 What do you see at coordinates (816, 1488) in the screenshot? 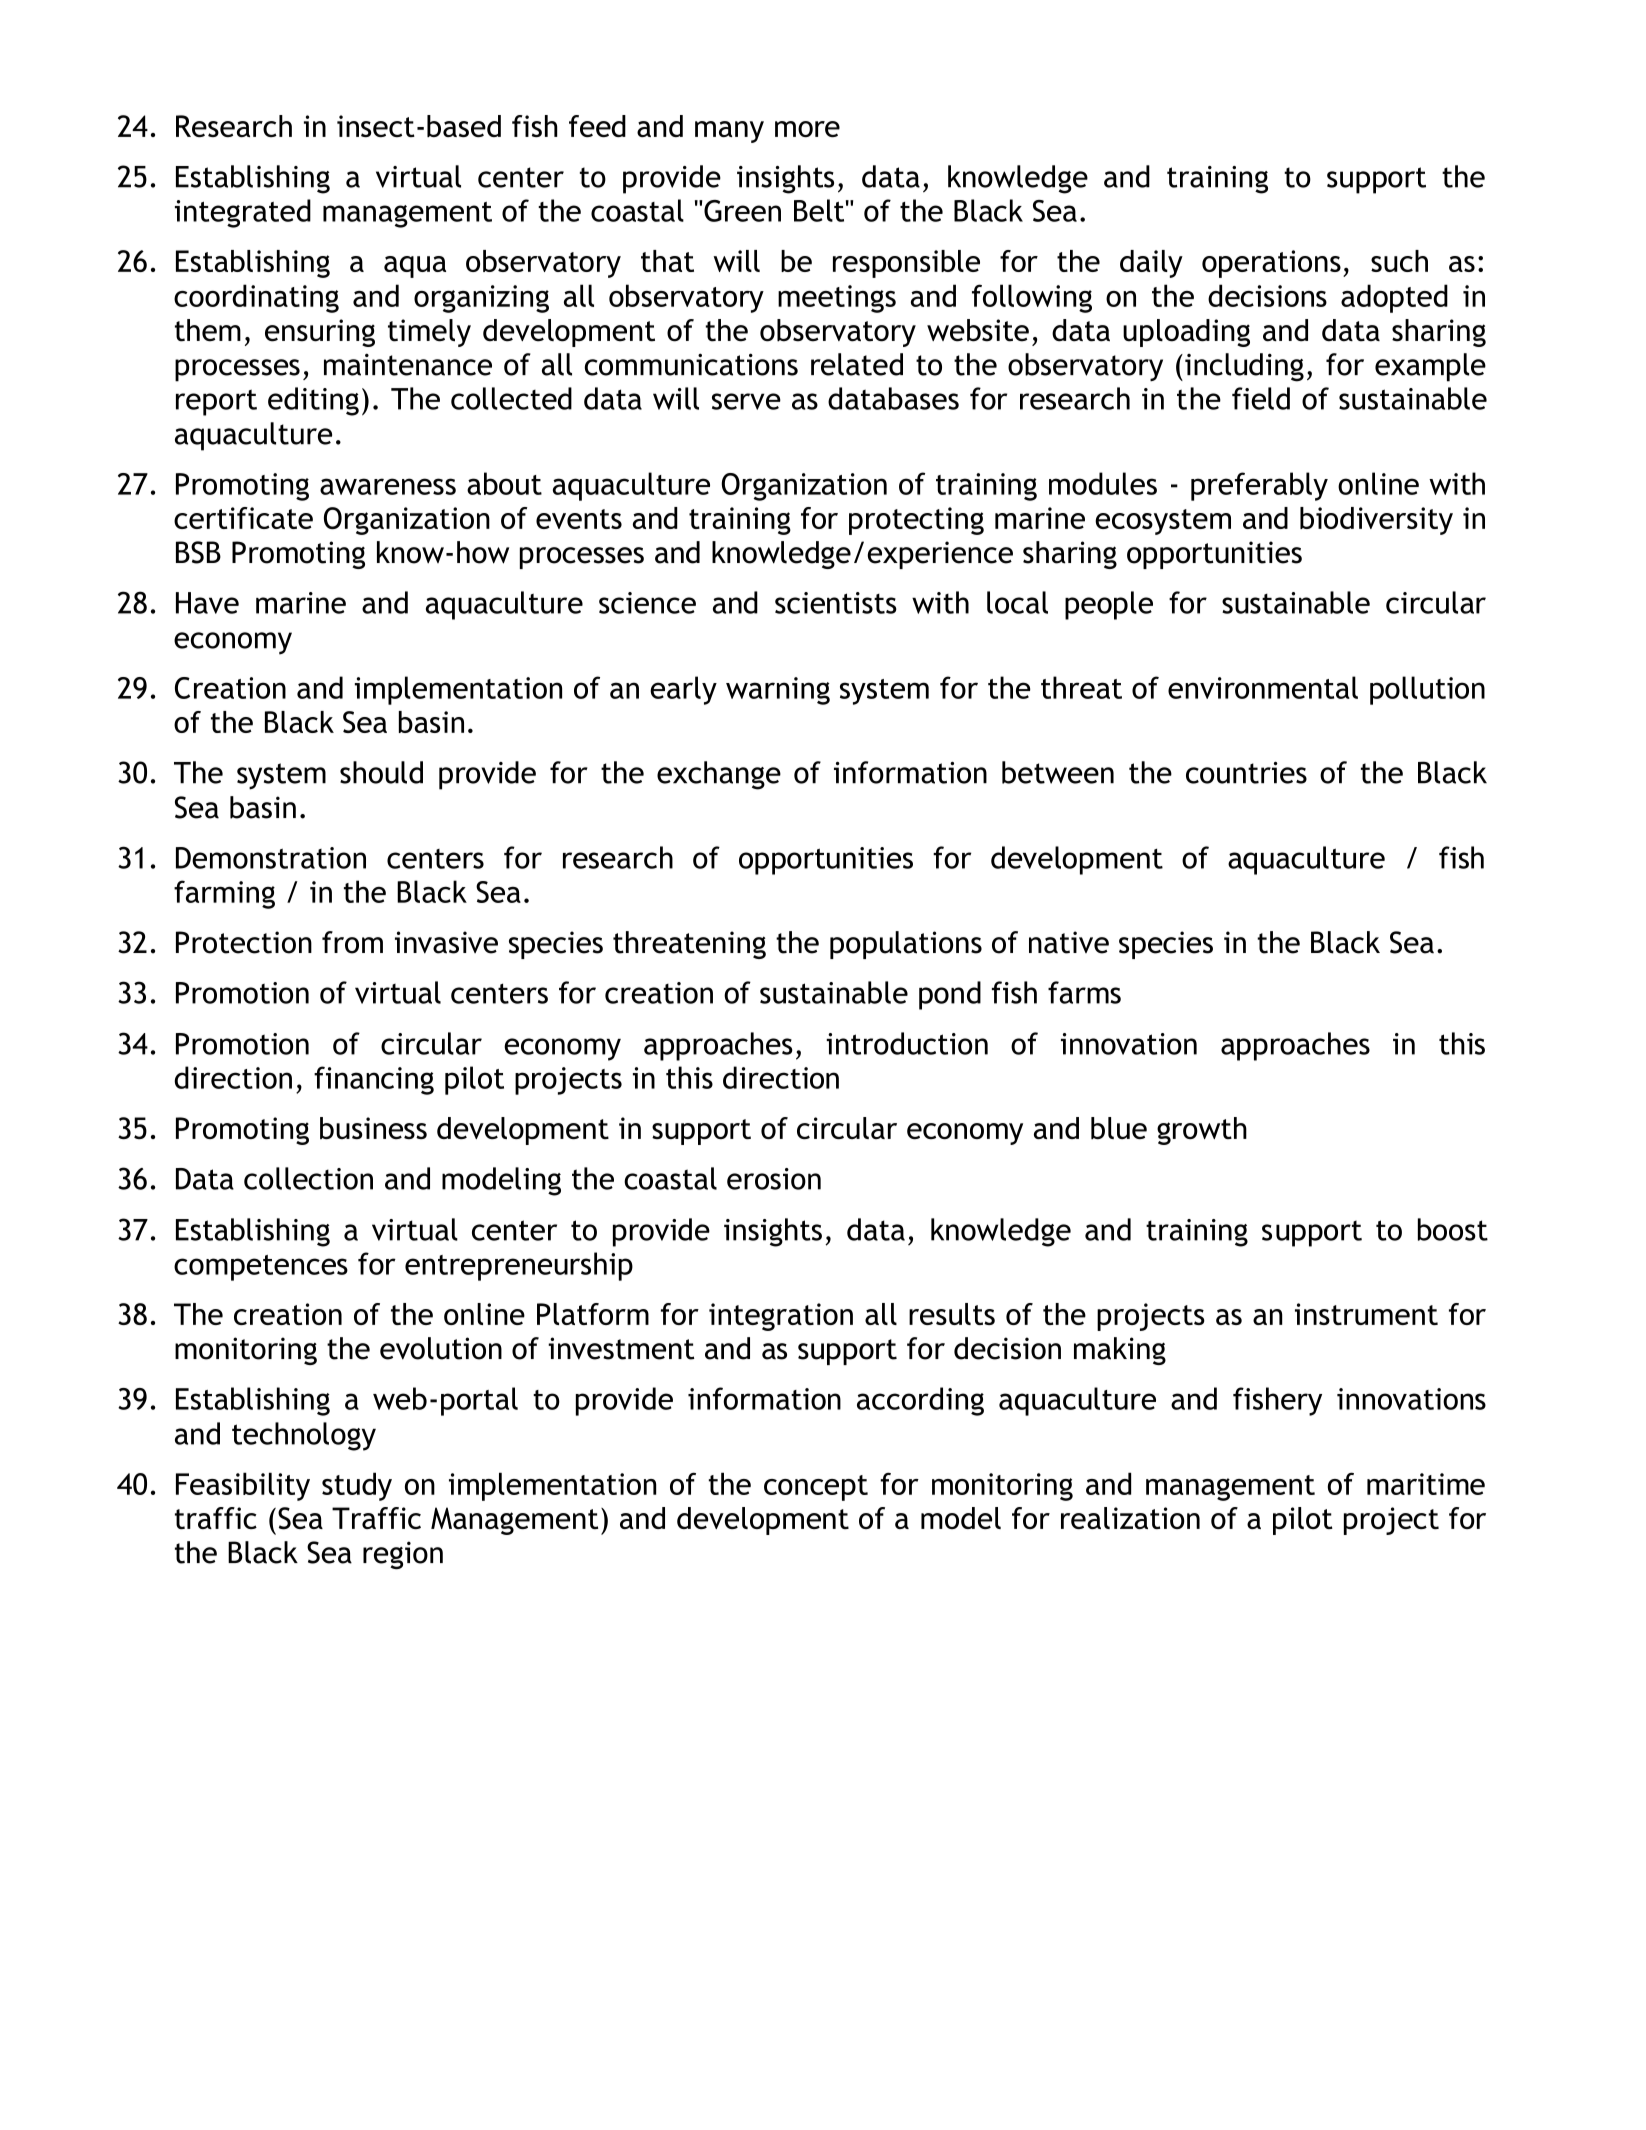
I see `concept` at bounding box center [816, 1488].
